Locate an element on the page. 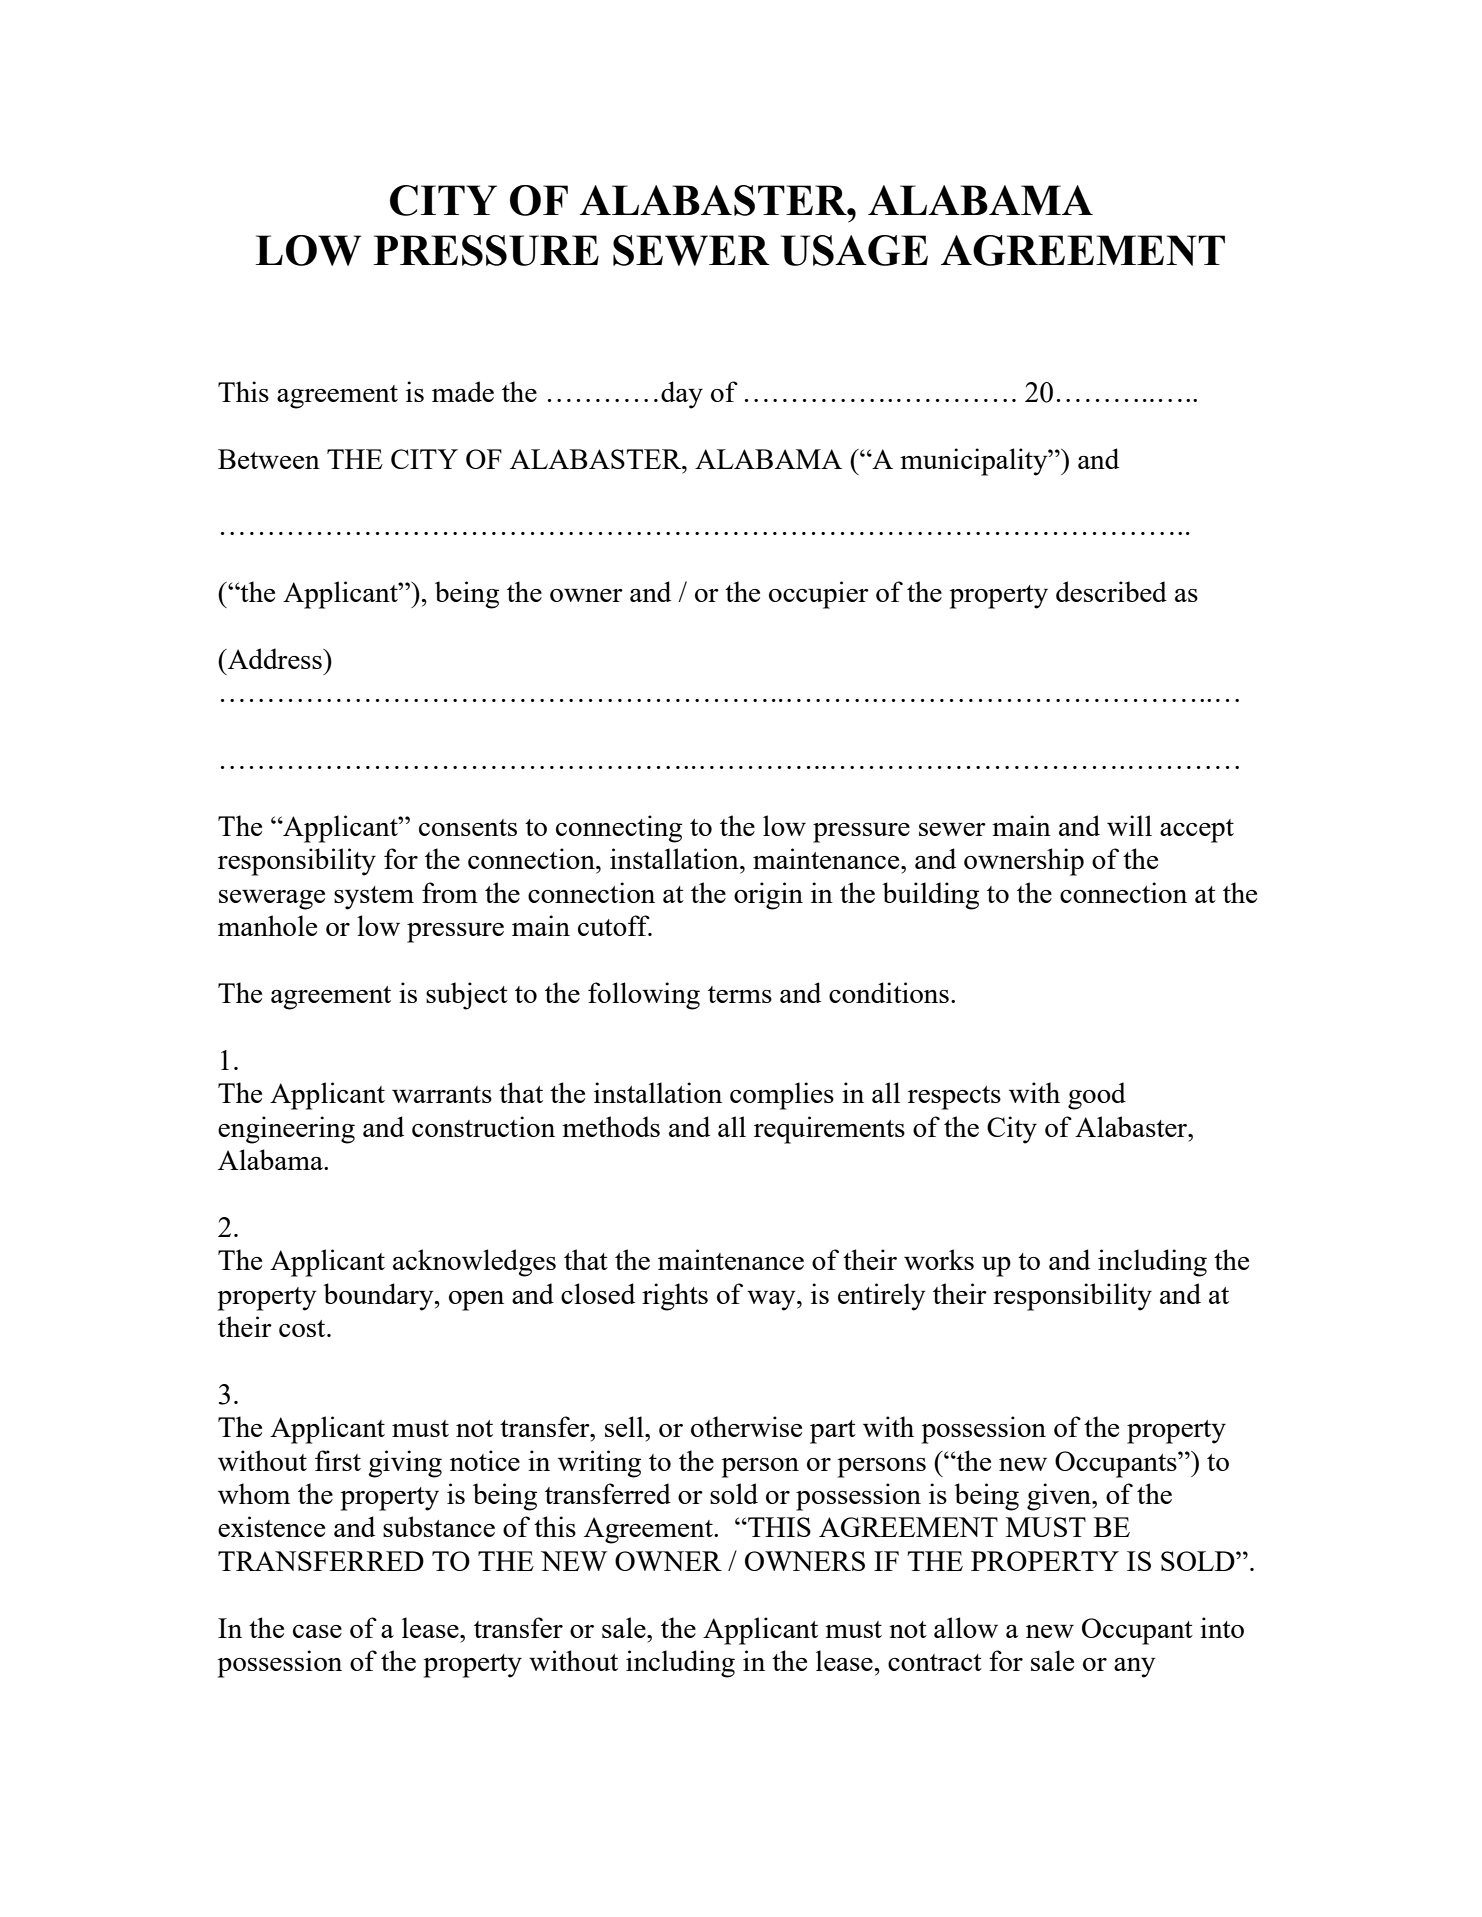 The image size is (1482, 1917). terms is located at coordinates (740, 994).
